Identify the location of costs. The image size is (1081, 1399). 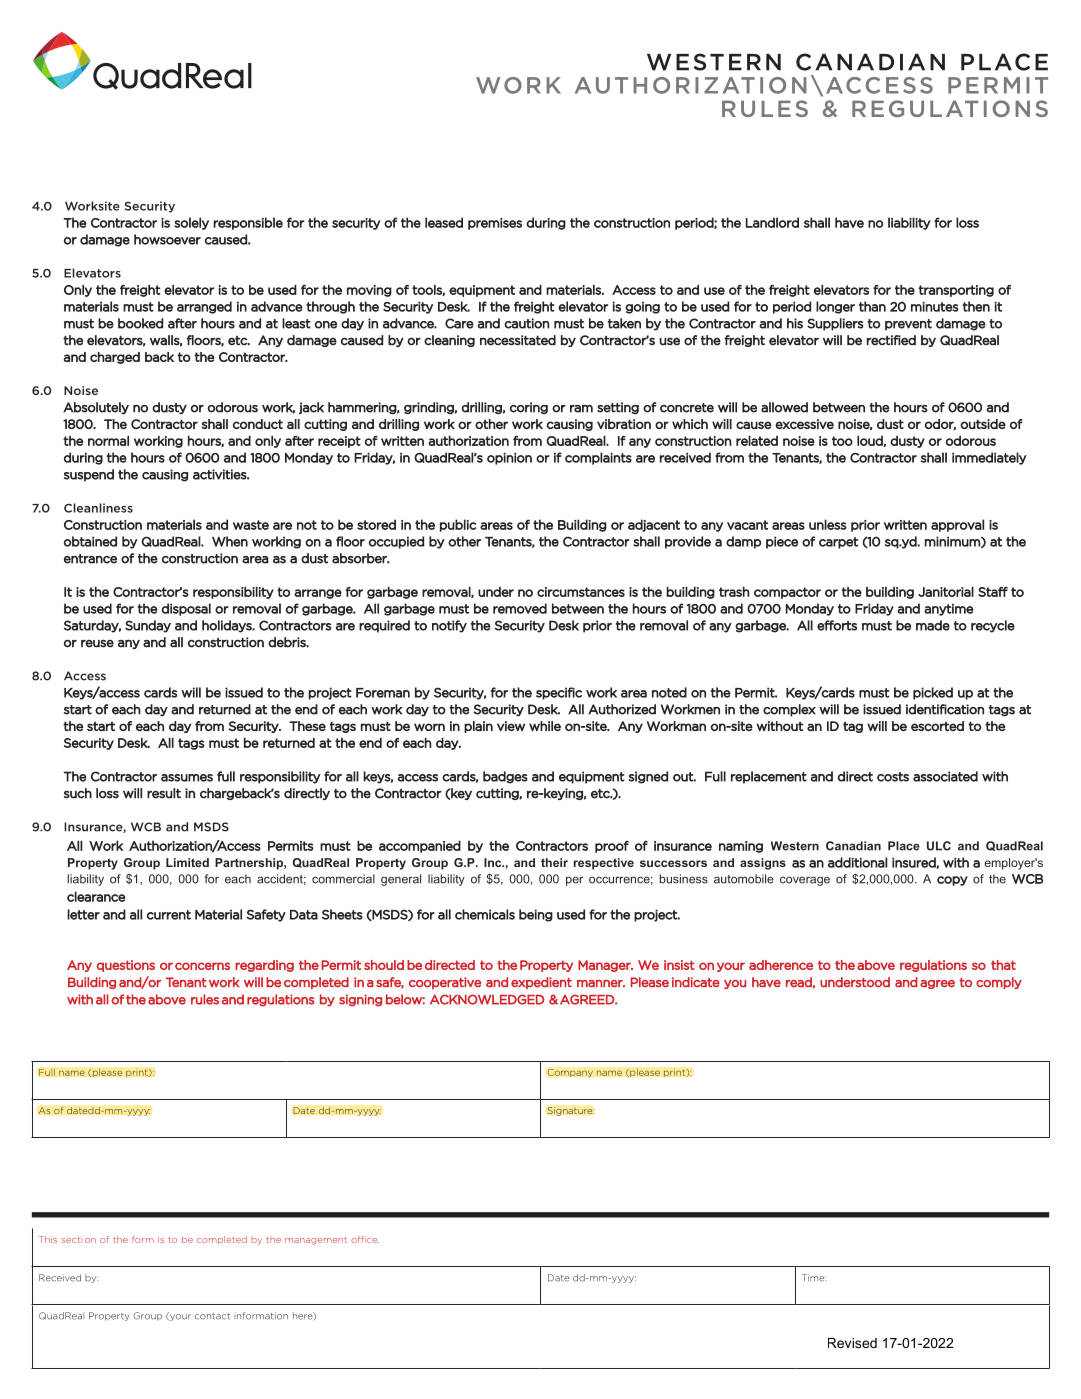
(893, 777).
